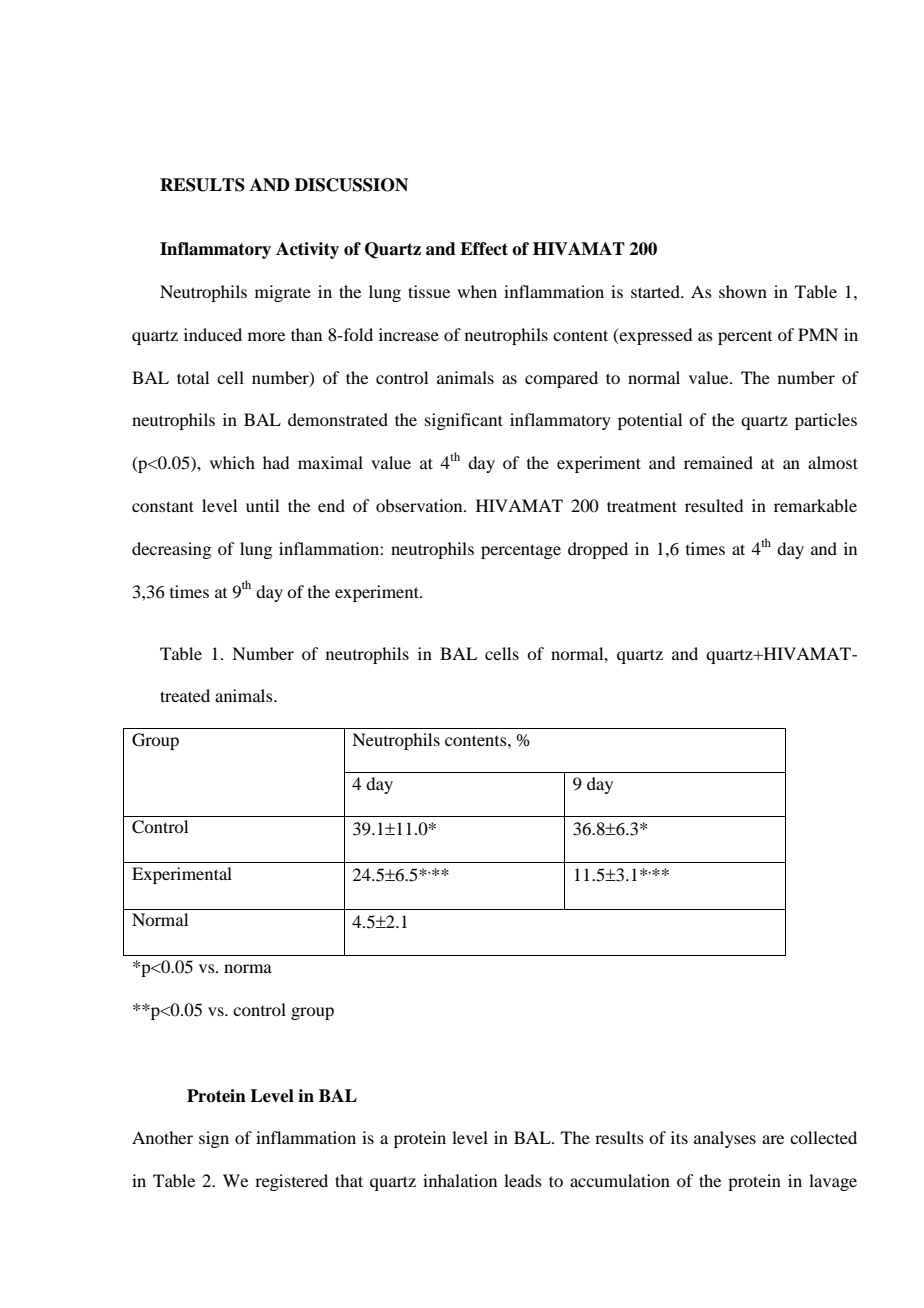 Image resolution: width=924 pixels, height=1308 pixels. I want to click on Activity, so click(307, 250).
